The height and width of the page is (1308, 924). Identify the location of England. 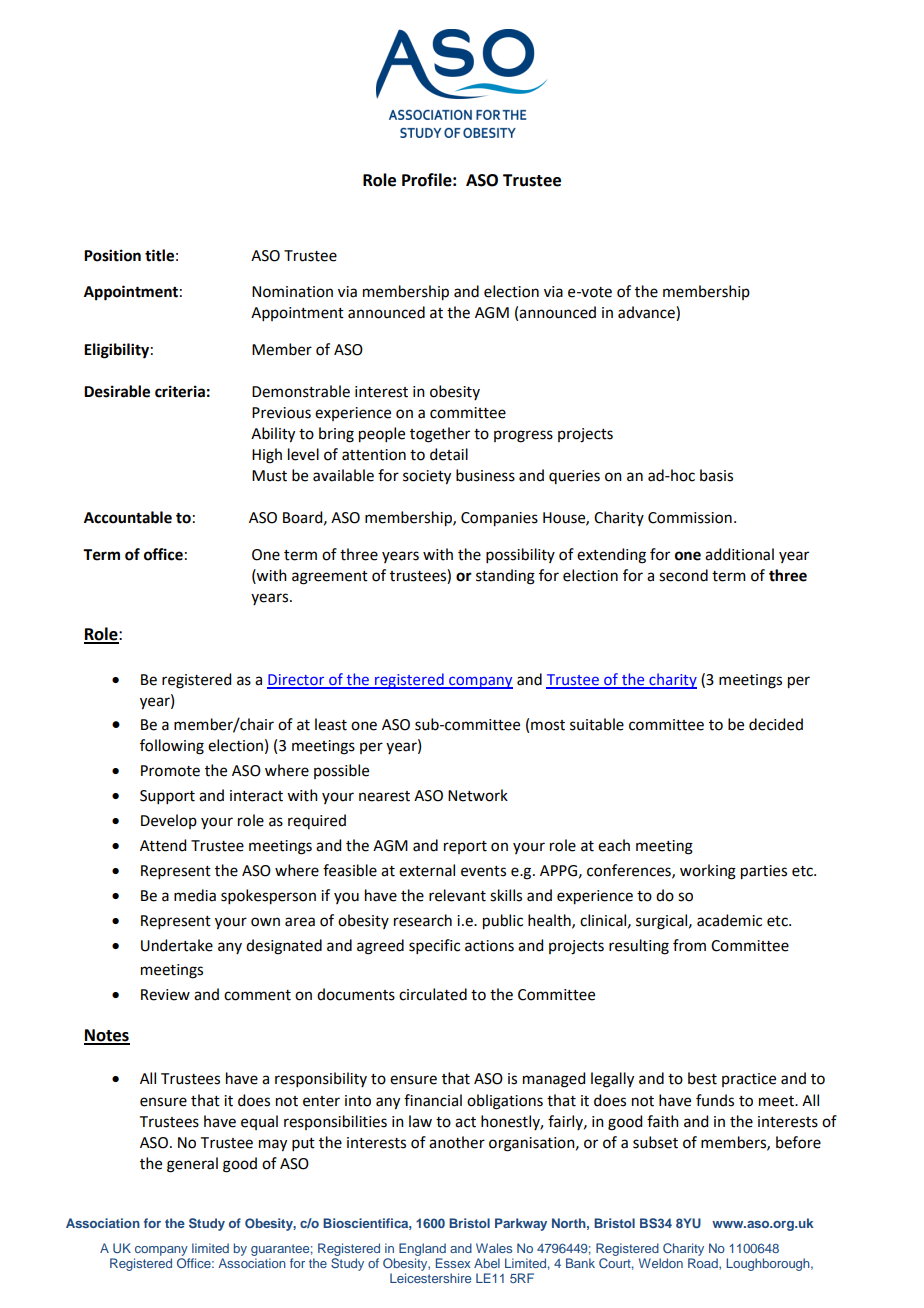
(422, 1249).
